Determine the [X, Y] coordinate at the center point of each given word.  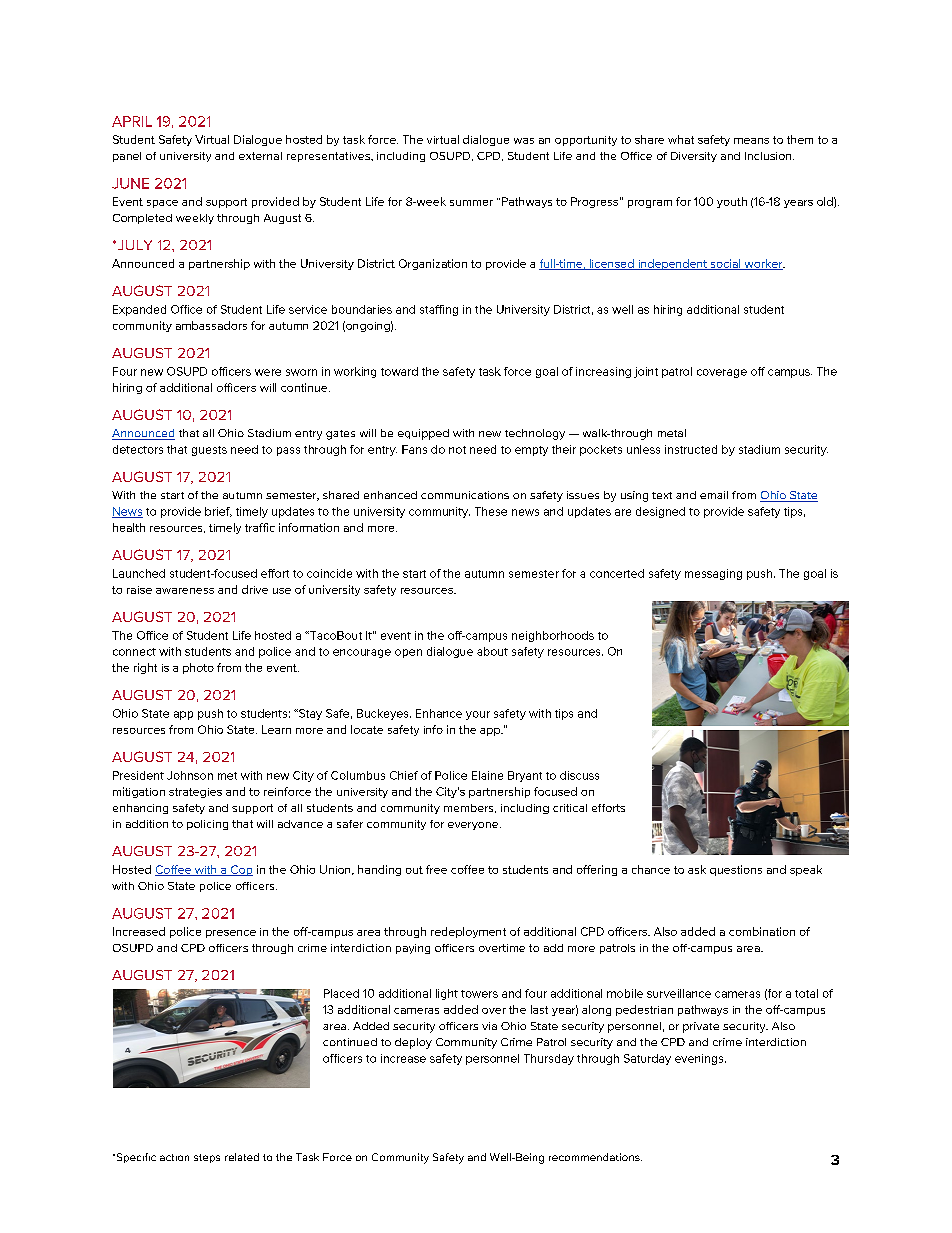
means [751, 141]
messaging [713, 574]
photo [198, 668]
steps [207, 1158]
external [260, 156]
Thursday [549, 1059]
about [492, 651]
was [524, 141]
